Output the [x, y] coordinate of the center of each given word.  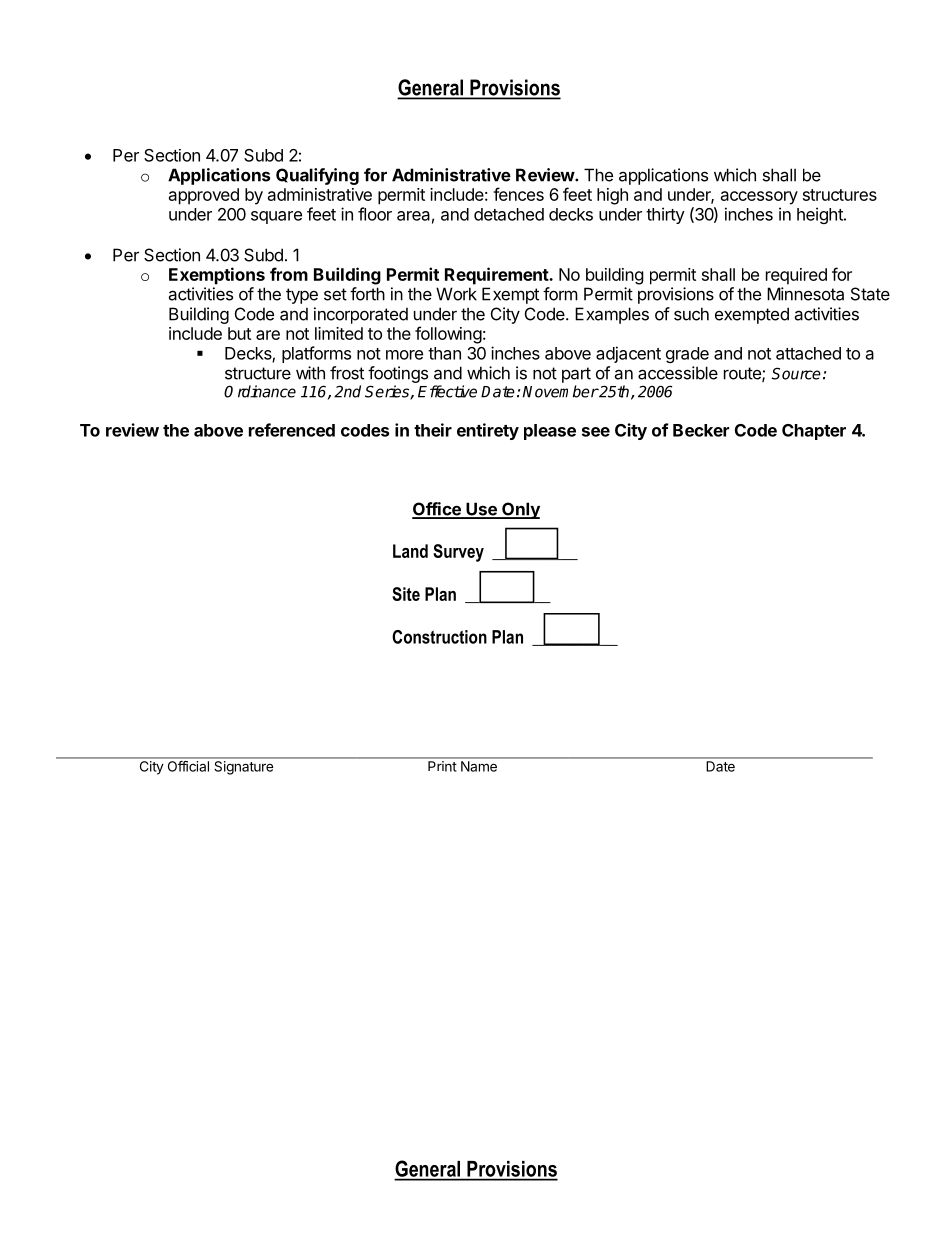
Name [479, 766]
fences [518, 194]
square [276, 217]
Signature [244, 768]
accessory [759, 198]
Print [442, 766]
